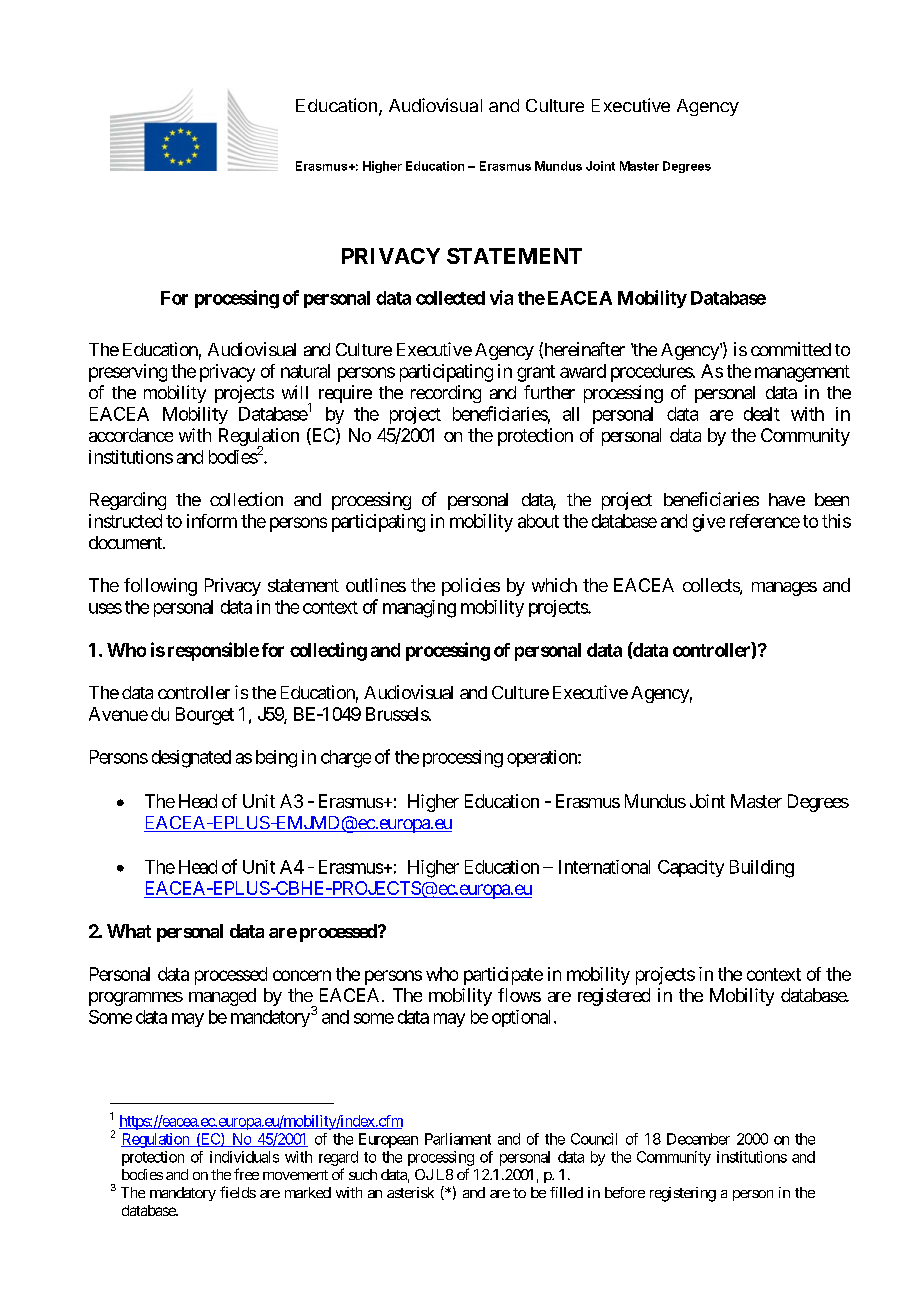  Describe the element at coordinates (222, 997) in the image. I see `managed` at that location.
